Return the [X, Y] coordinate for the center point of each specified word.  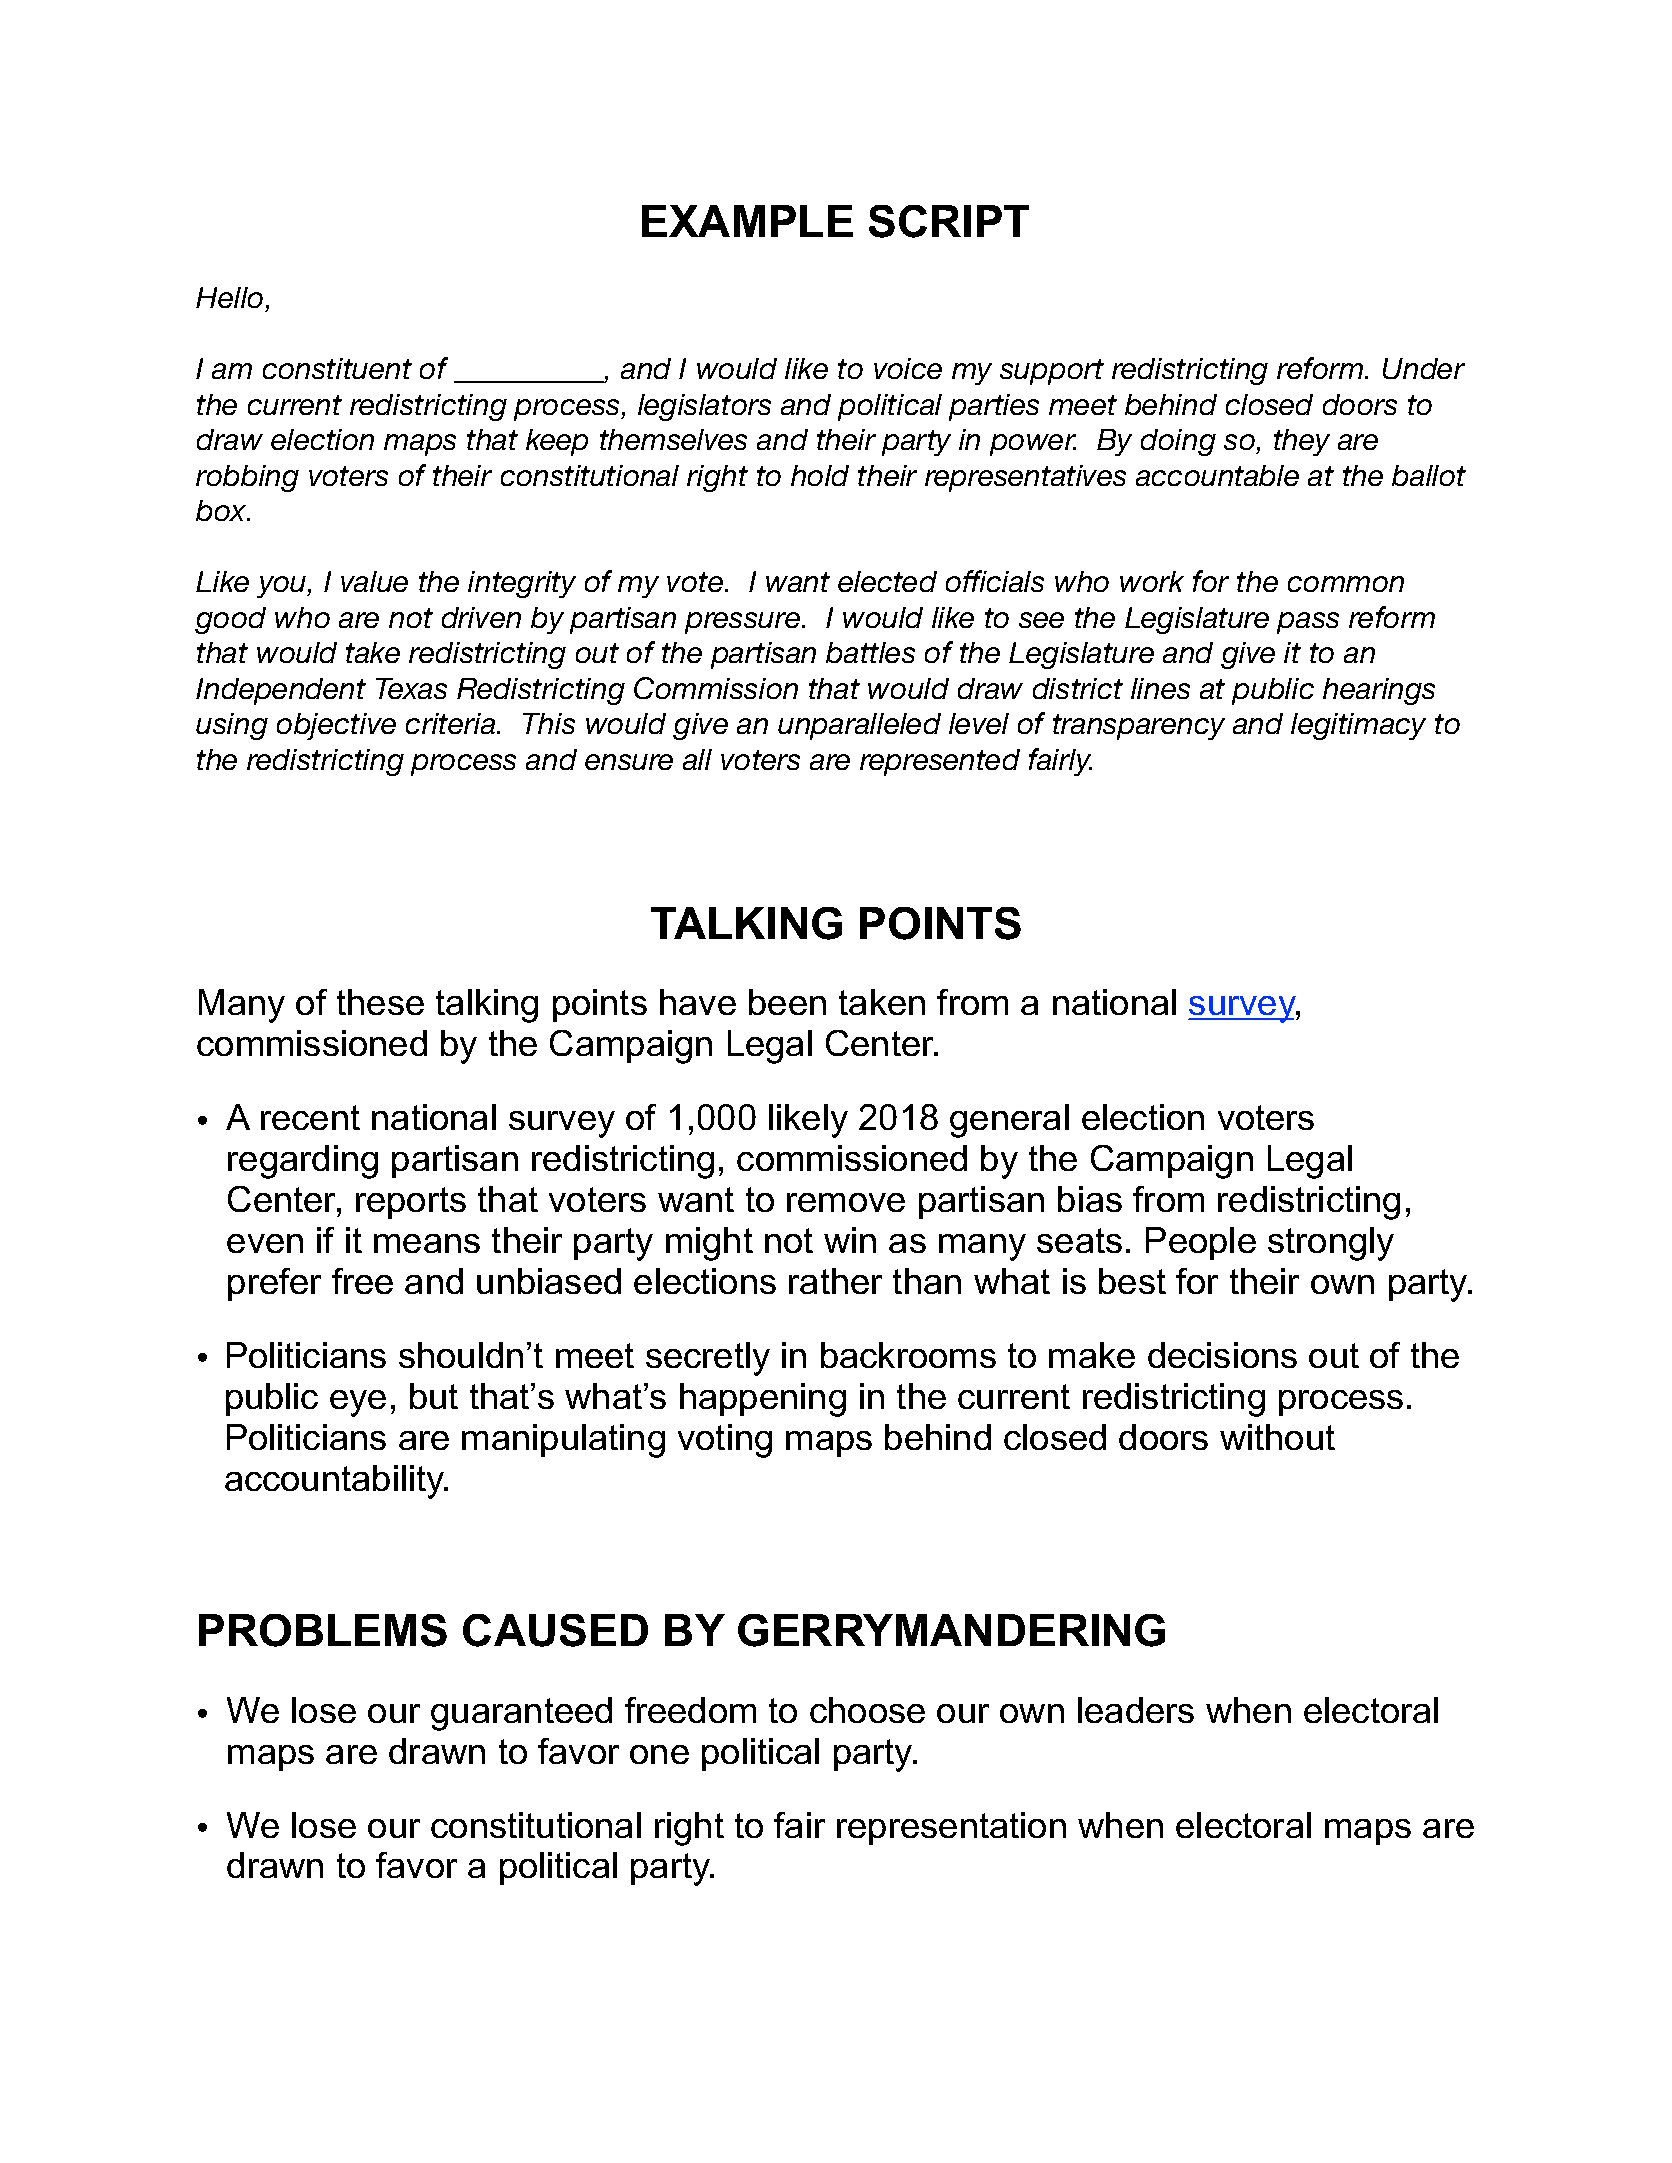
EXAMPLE [747, 221]
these [380, 1002]
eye [358, 1403]
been [787, 1002]
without [1277, 1437]
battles [870, 652]
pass [1308, 623]
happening [763, 1400]
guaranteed [521, 1714]
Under [1424, 368]
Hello [229, 297]
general [1009, 1121]
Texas [411, 688]
